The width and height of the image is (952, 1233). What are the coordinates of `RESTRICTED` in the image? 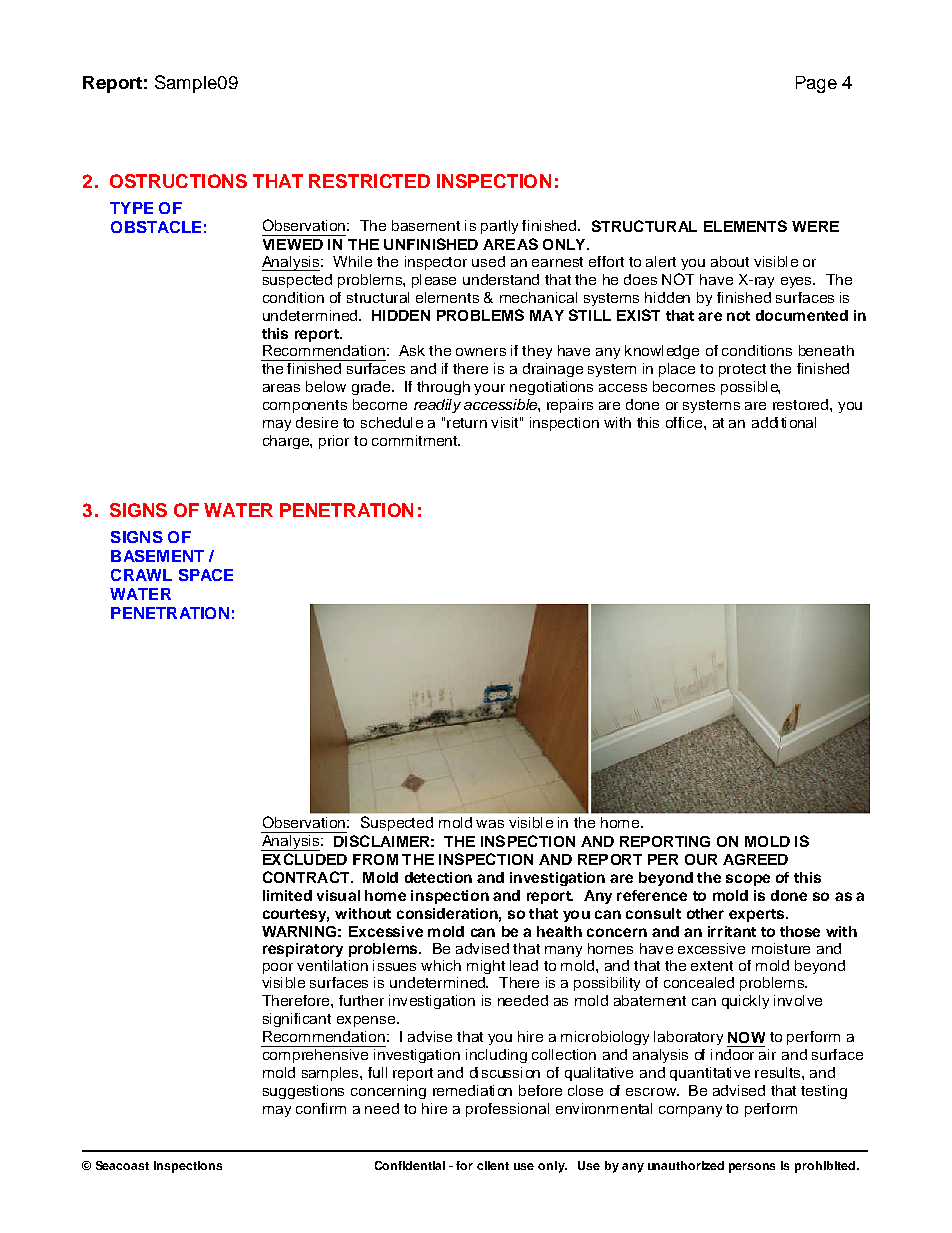 It's located at (369, 181).
